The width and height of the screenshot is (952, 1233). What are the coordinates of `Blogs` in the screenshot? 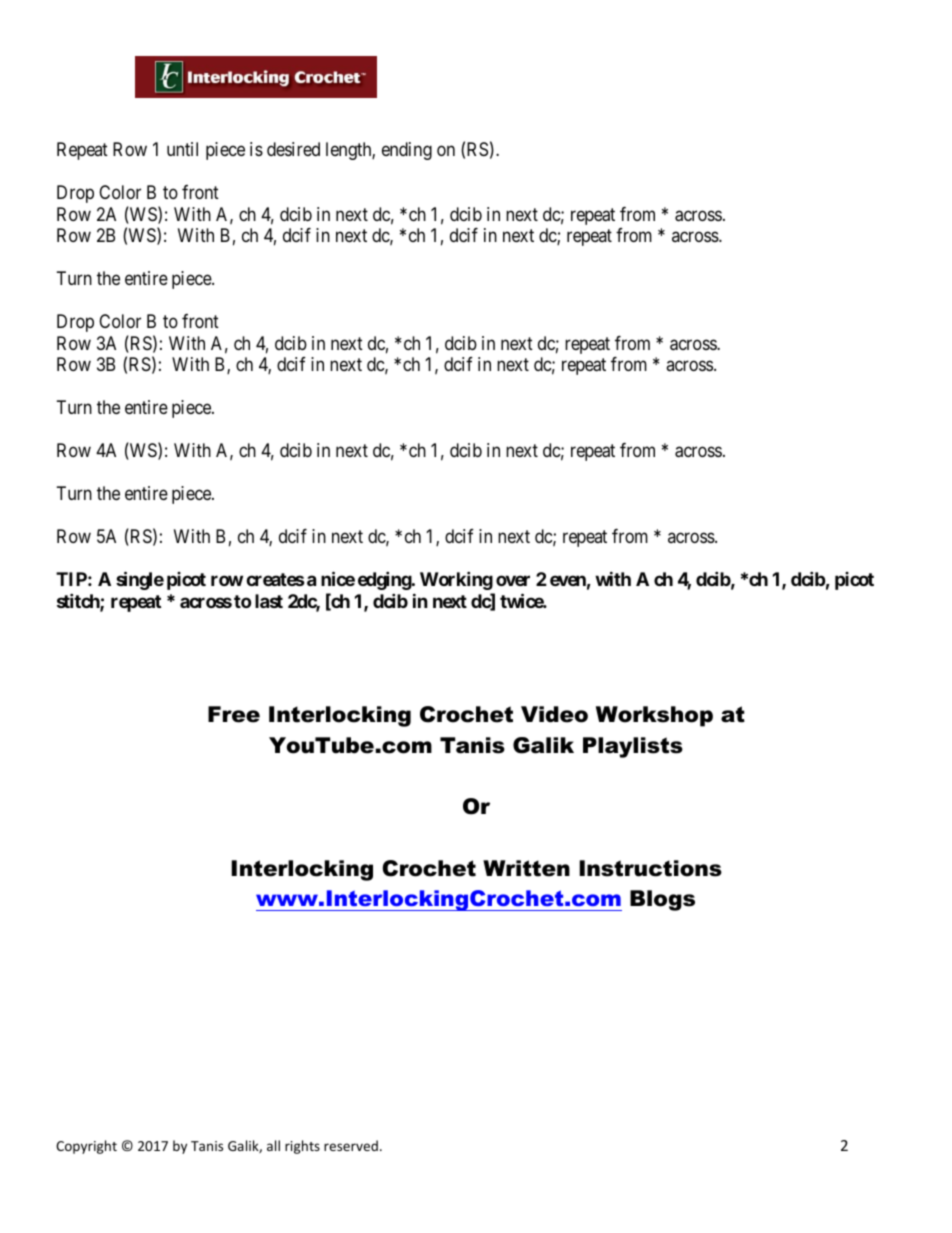 It's located at (662, 900).
